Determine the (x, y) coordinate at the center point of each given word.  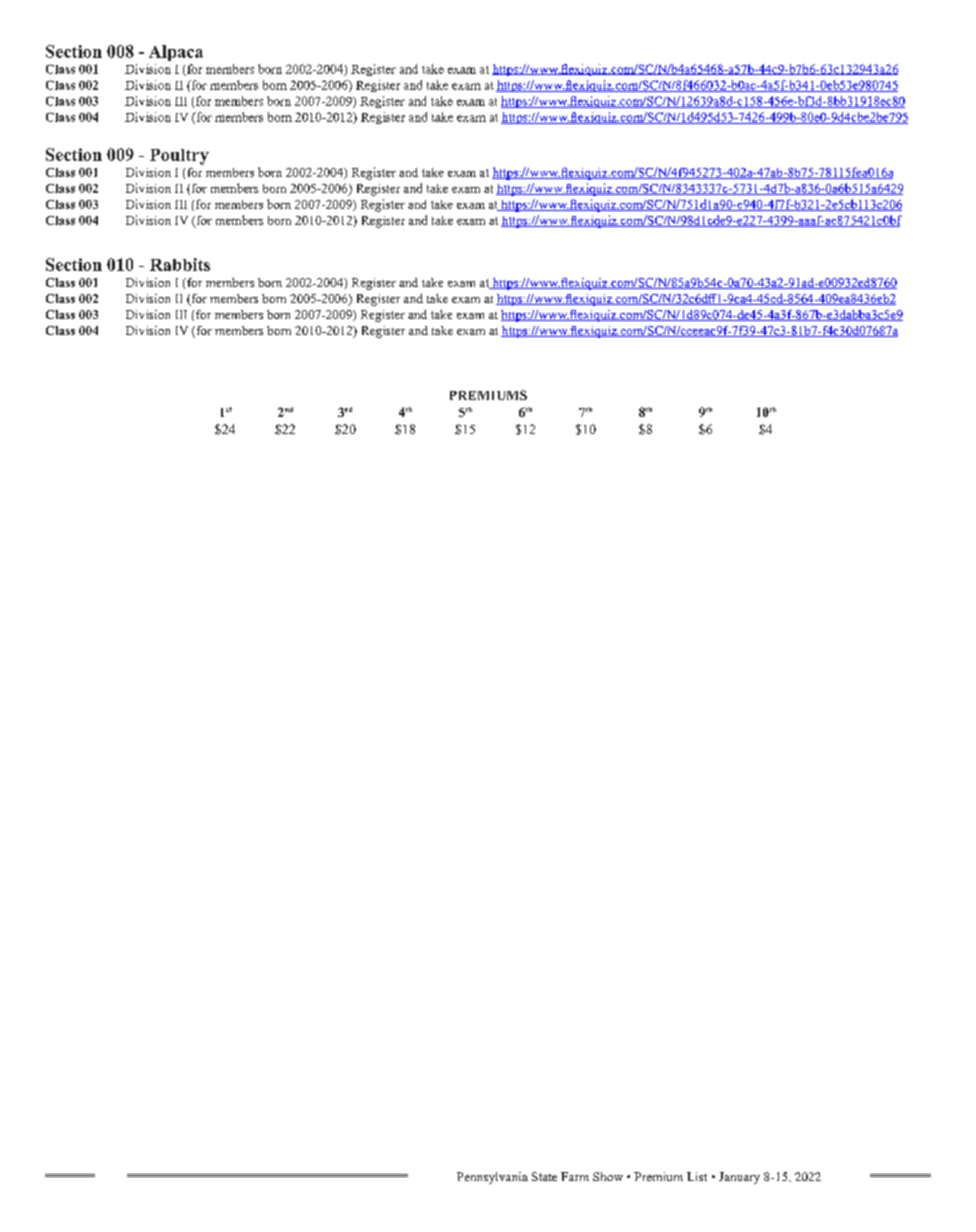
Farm (575, 1176)
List (697, 1176)
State (544, 1176)
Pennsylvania (492, 1178)
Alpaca (176, 53)
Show (608, 1176)
